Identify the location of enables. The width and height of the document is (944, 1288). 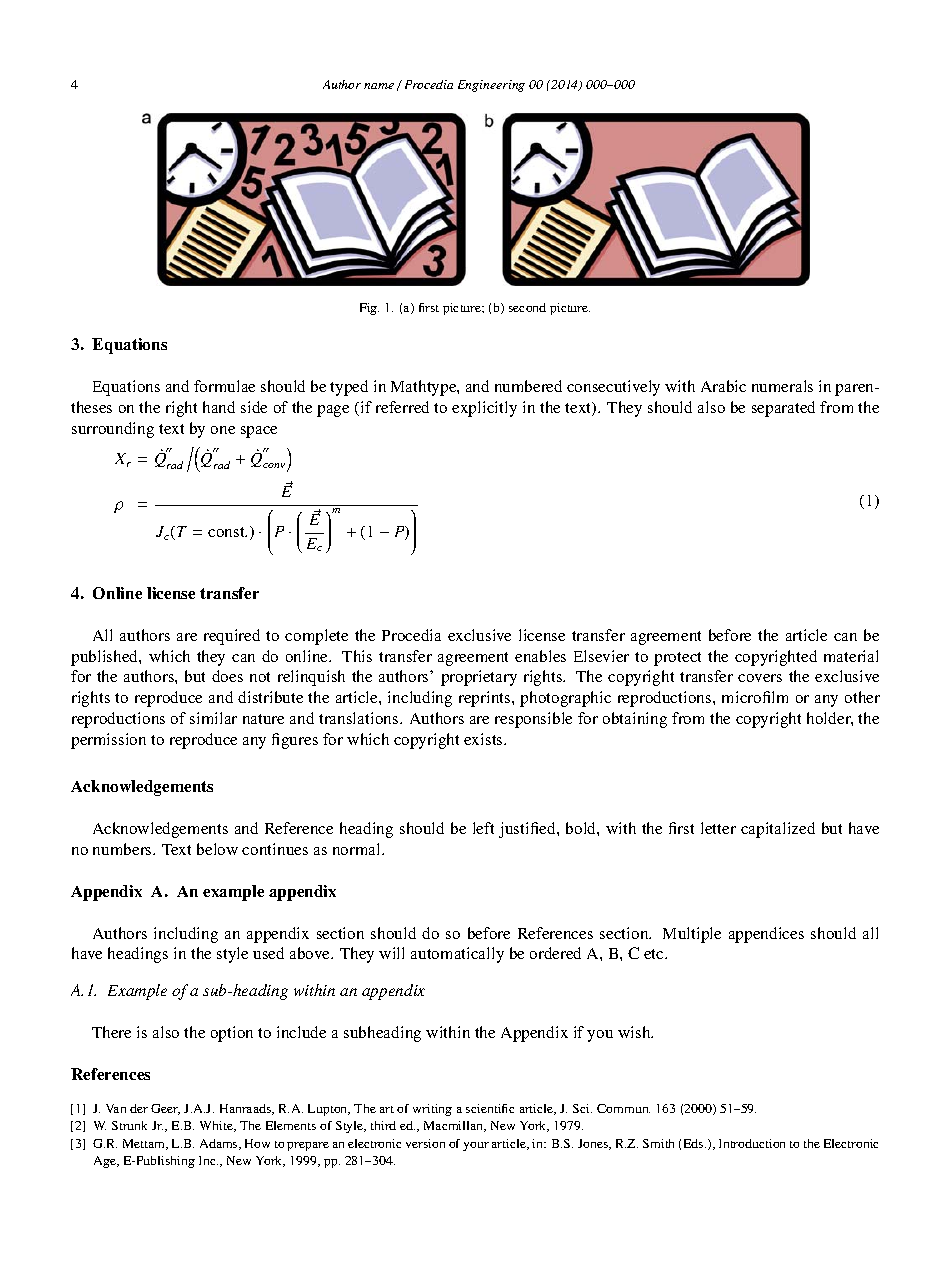
(540, 656).
